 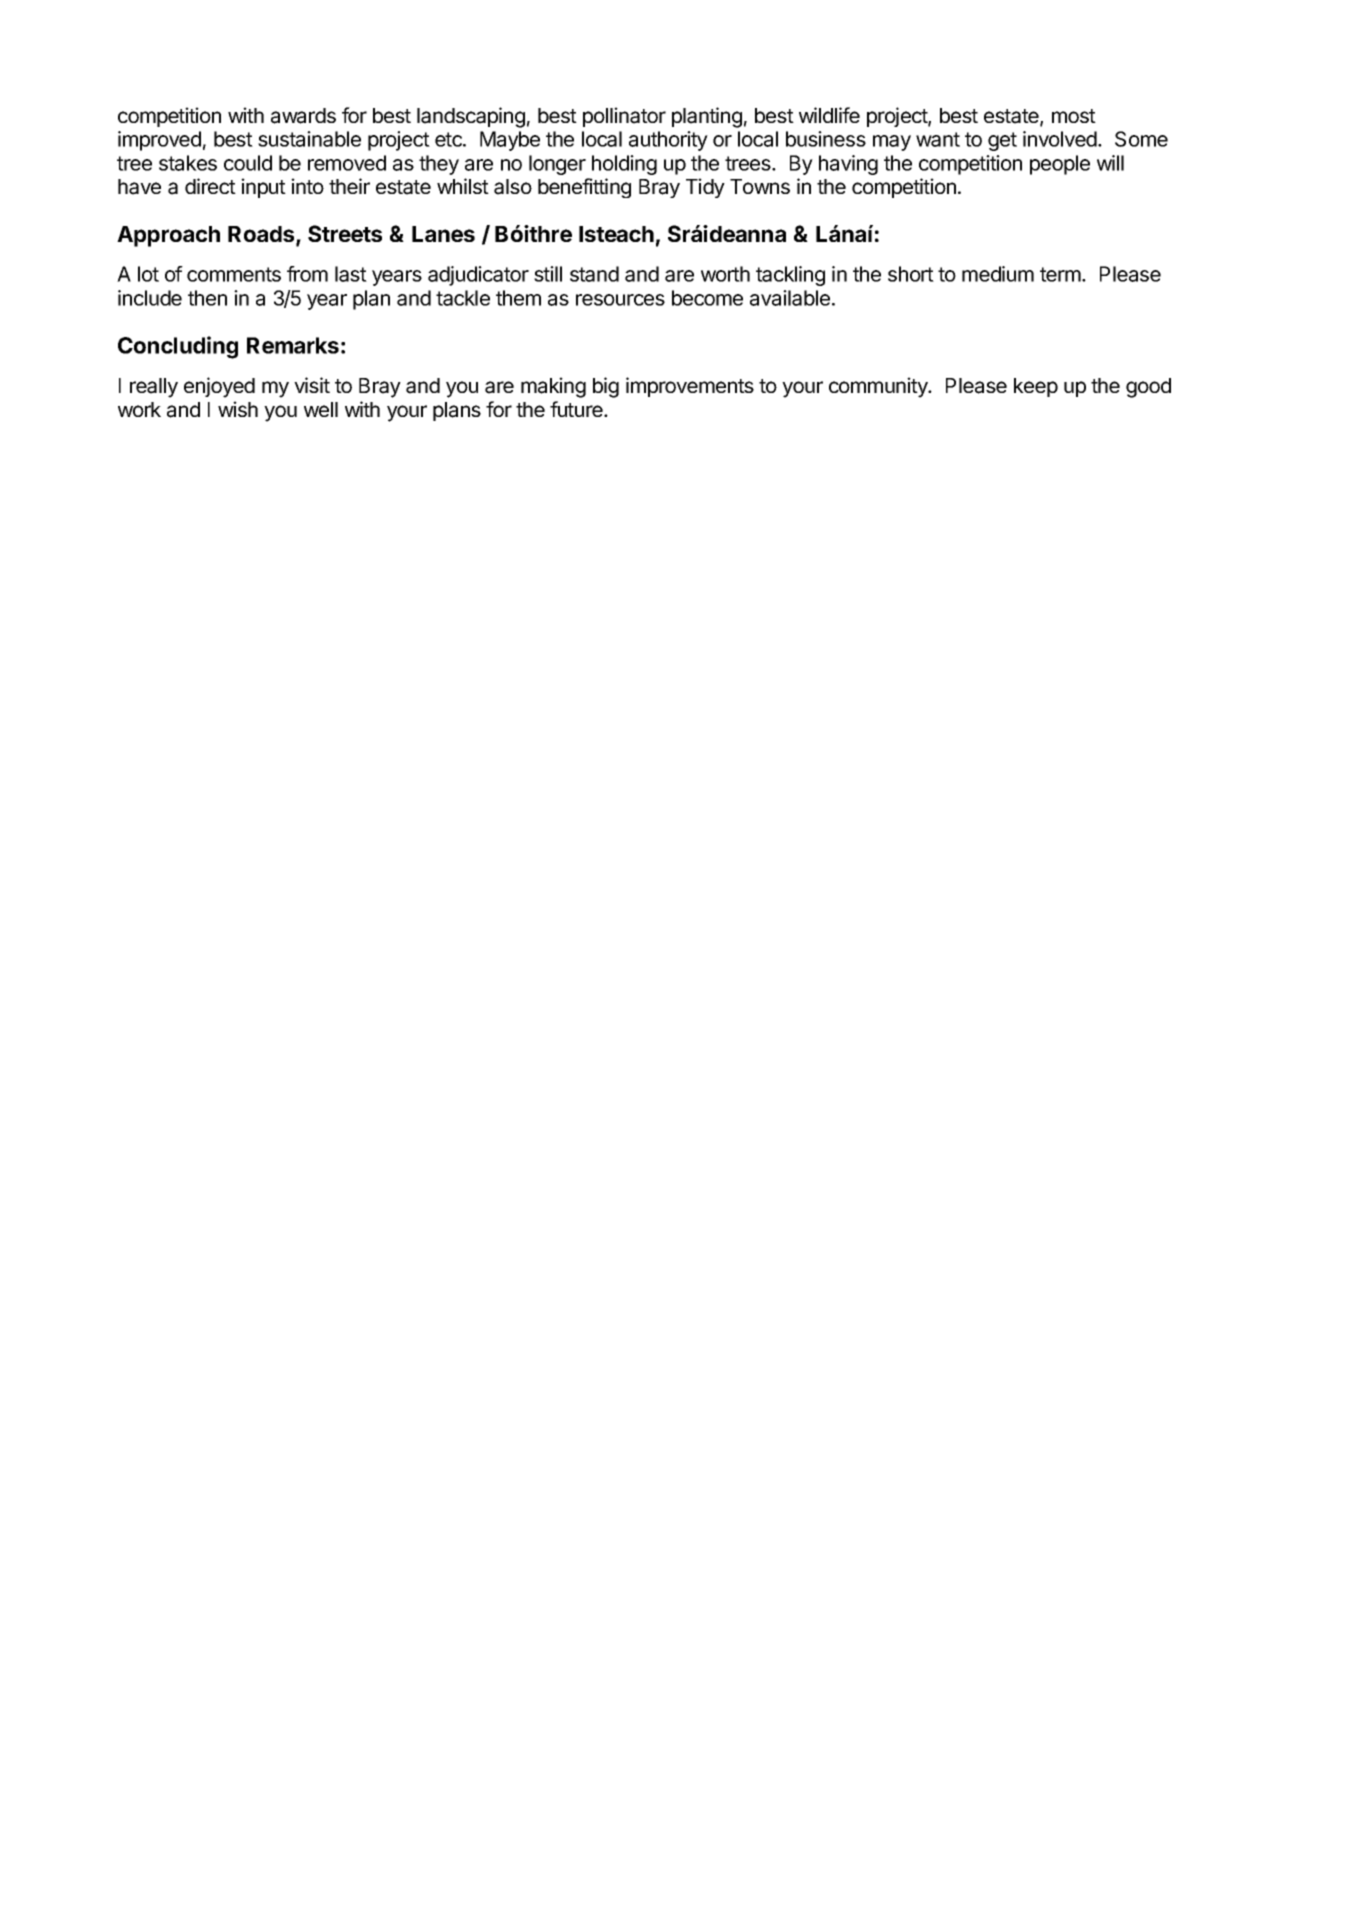 What do you see at coordinates (207, 298) in the screenshot?
I see `then` at bounding box center [207, 298].
